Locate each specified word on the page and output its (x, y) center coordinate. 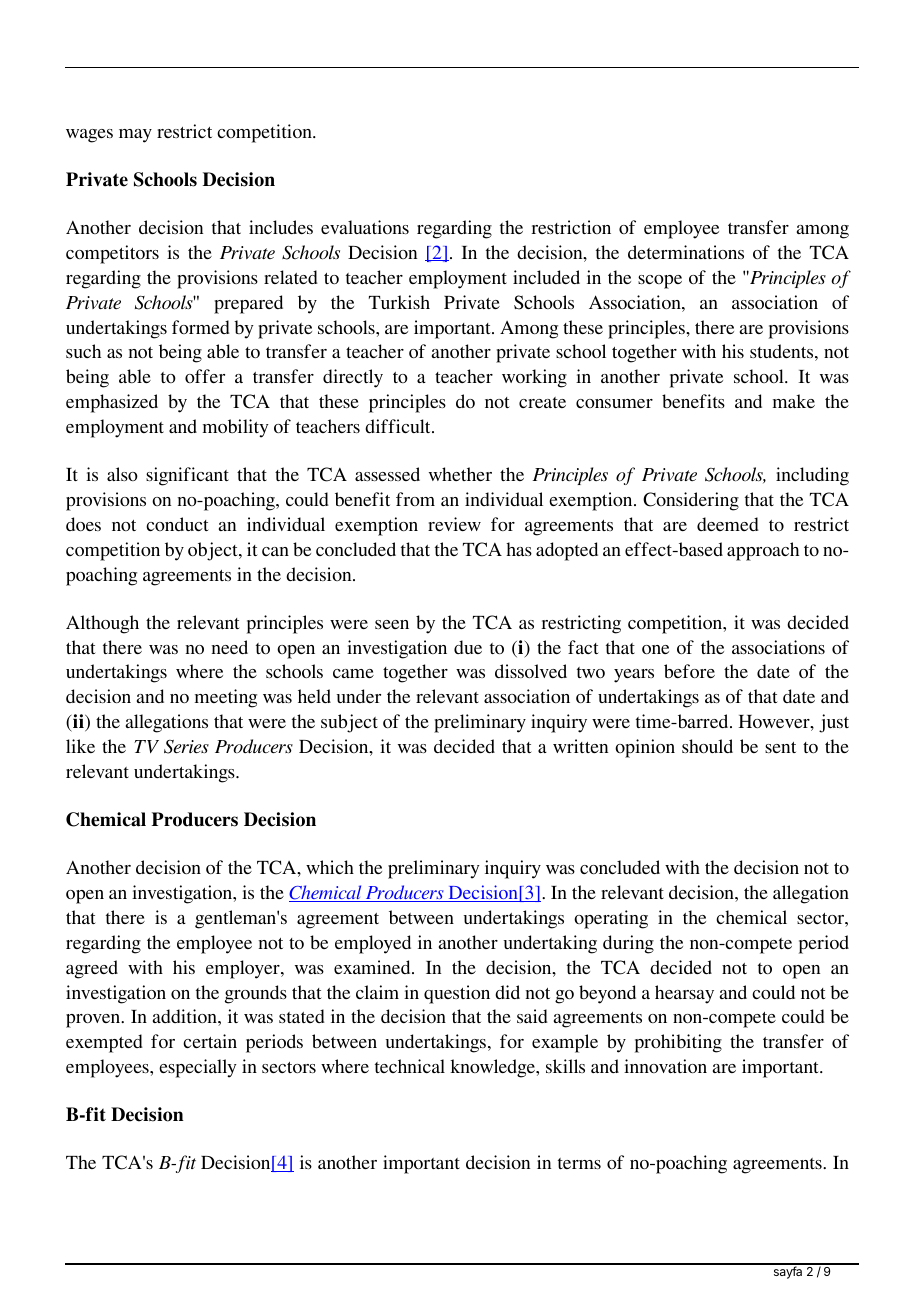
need (230, 647)
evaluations (365, 227)
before (689, 671)
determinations (686, 252)
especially (198, 1068)
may (135, 136)
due (468, 647)
